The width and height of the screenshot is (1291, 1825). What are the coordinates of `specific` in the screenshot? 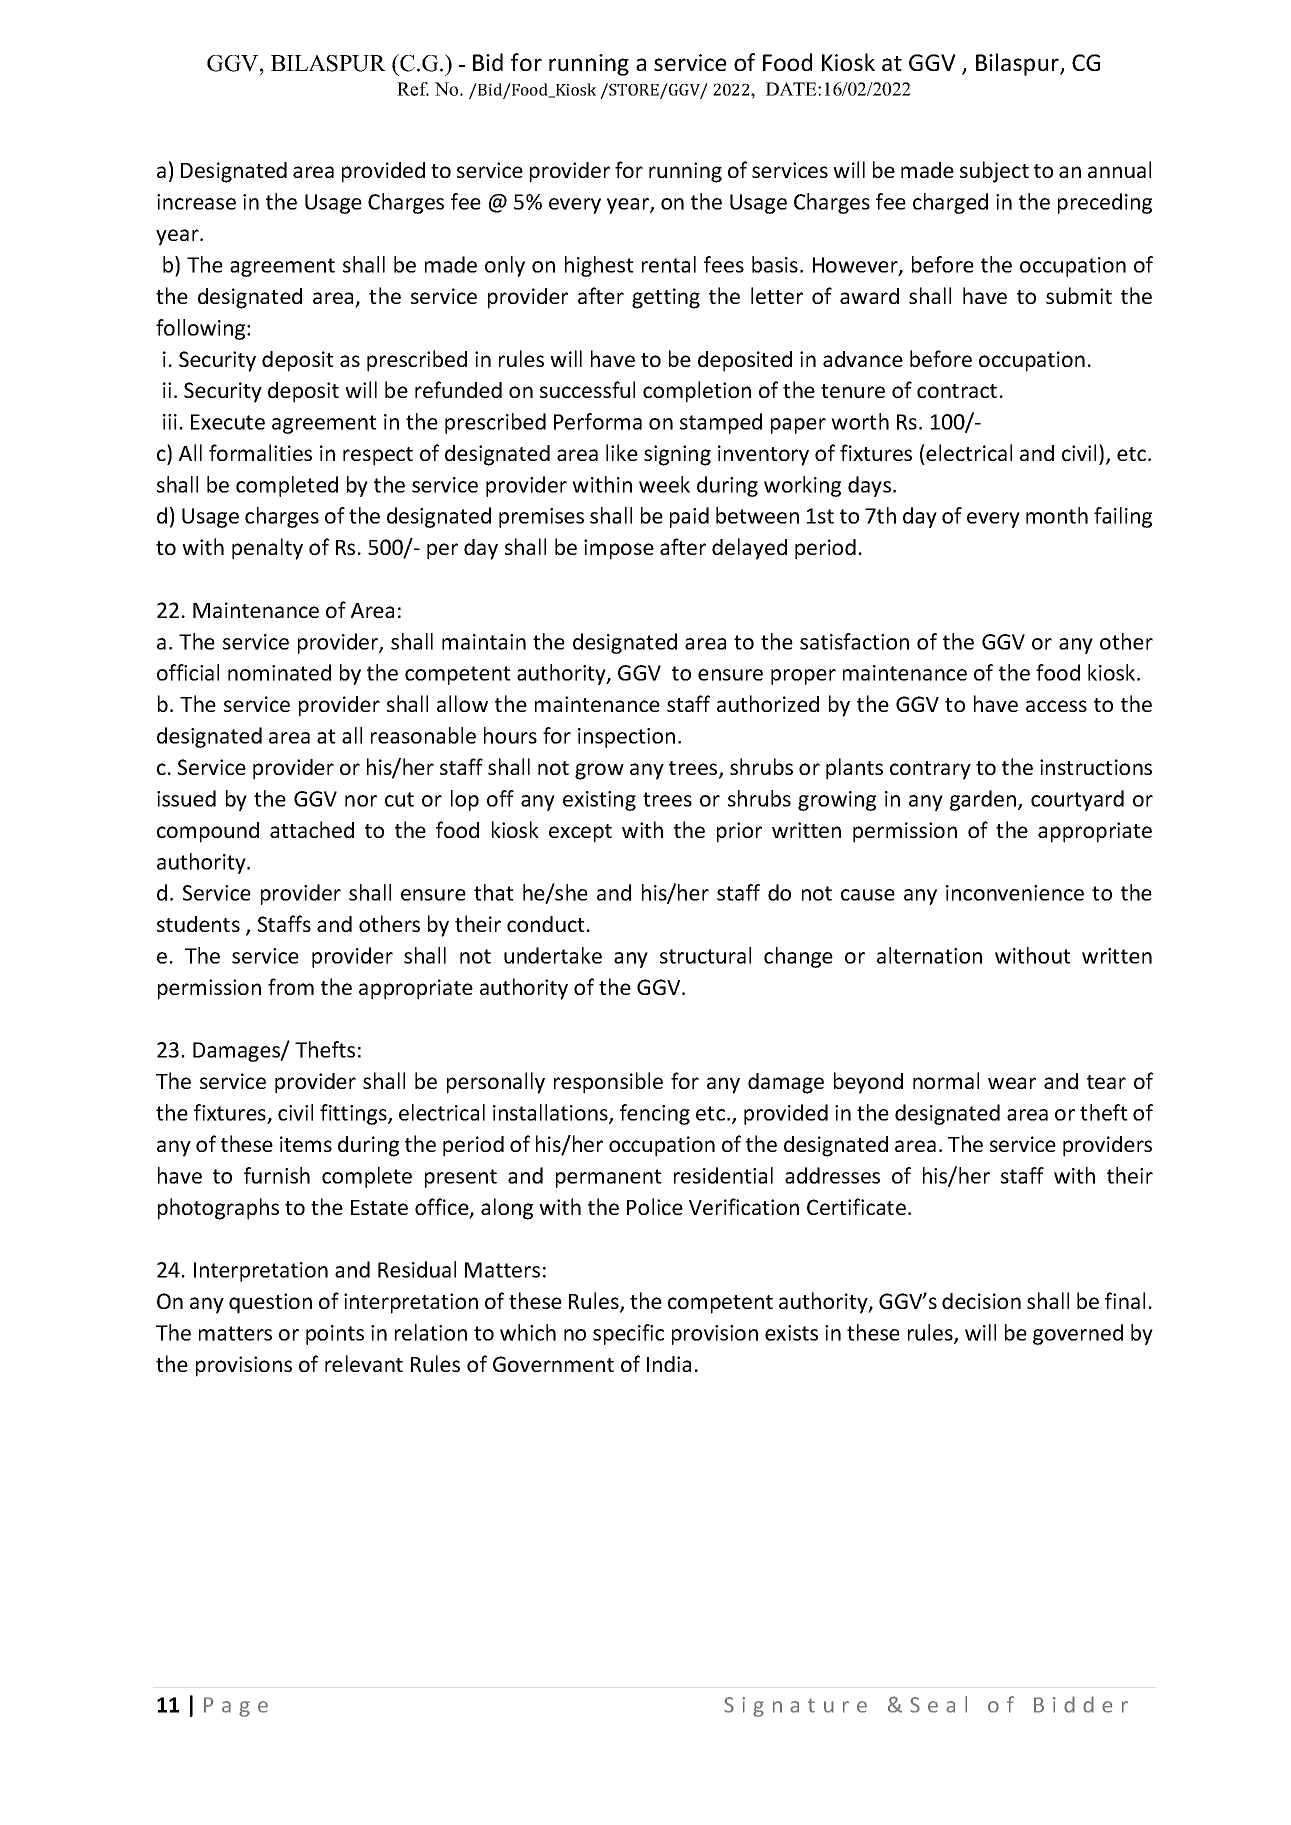 It's located at (628, 1334).
